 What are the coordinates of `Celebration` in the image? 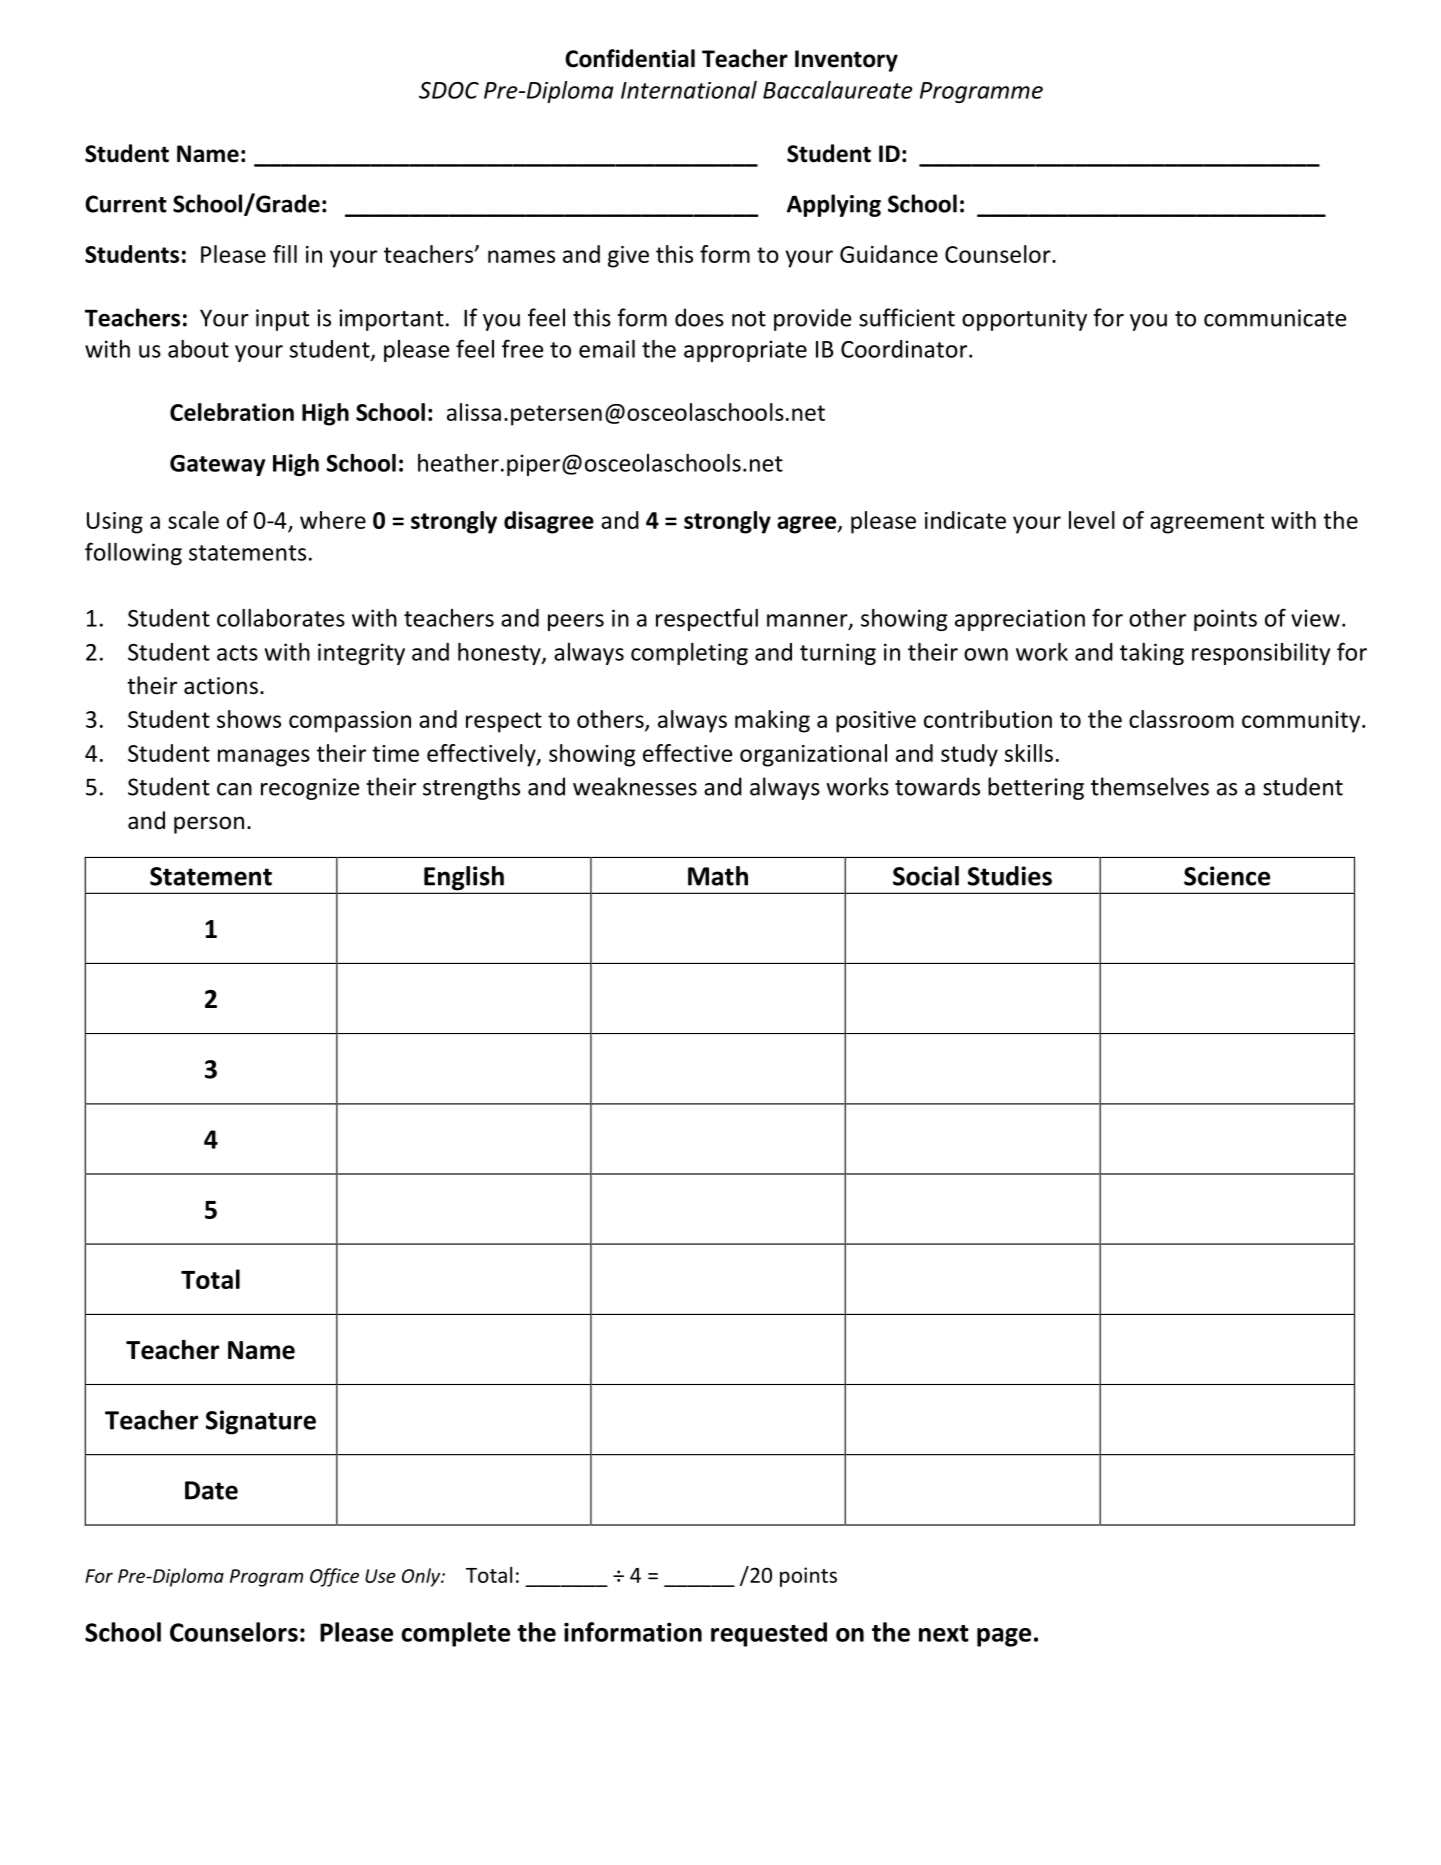 It's located at (232, 412).
